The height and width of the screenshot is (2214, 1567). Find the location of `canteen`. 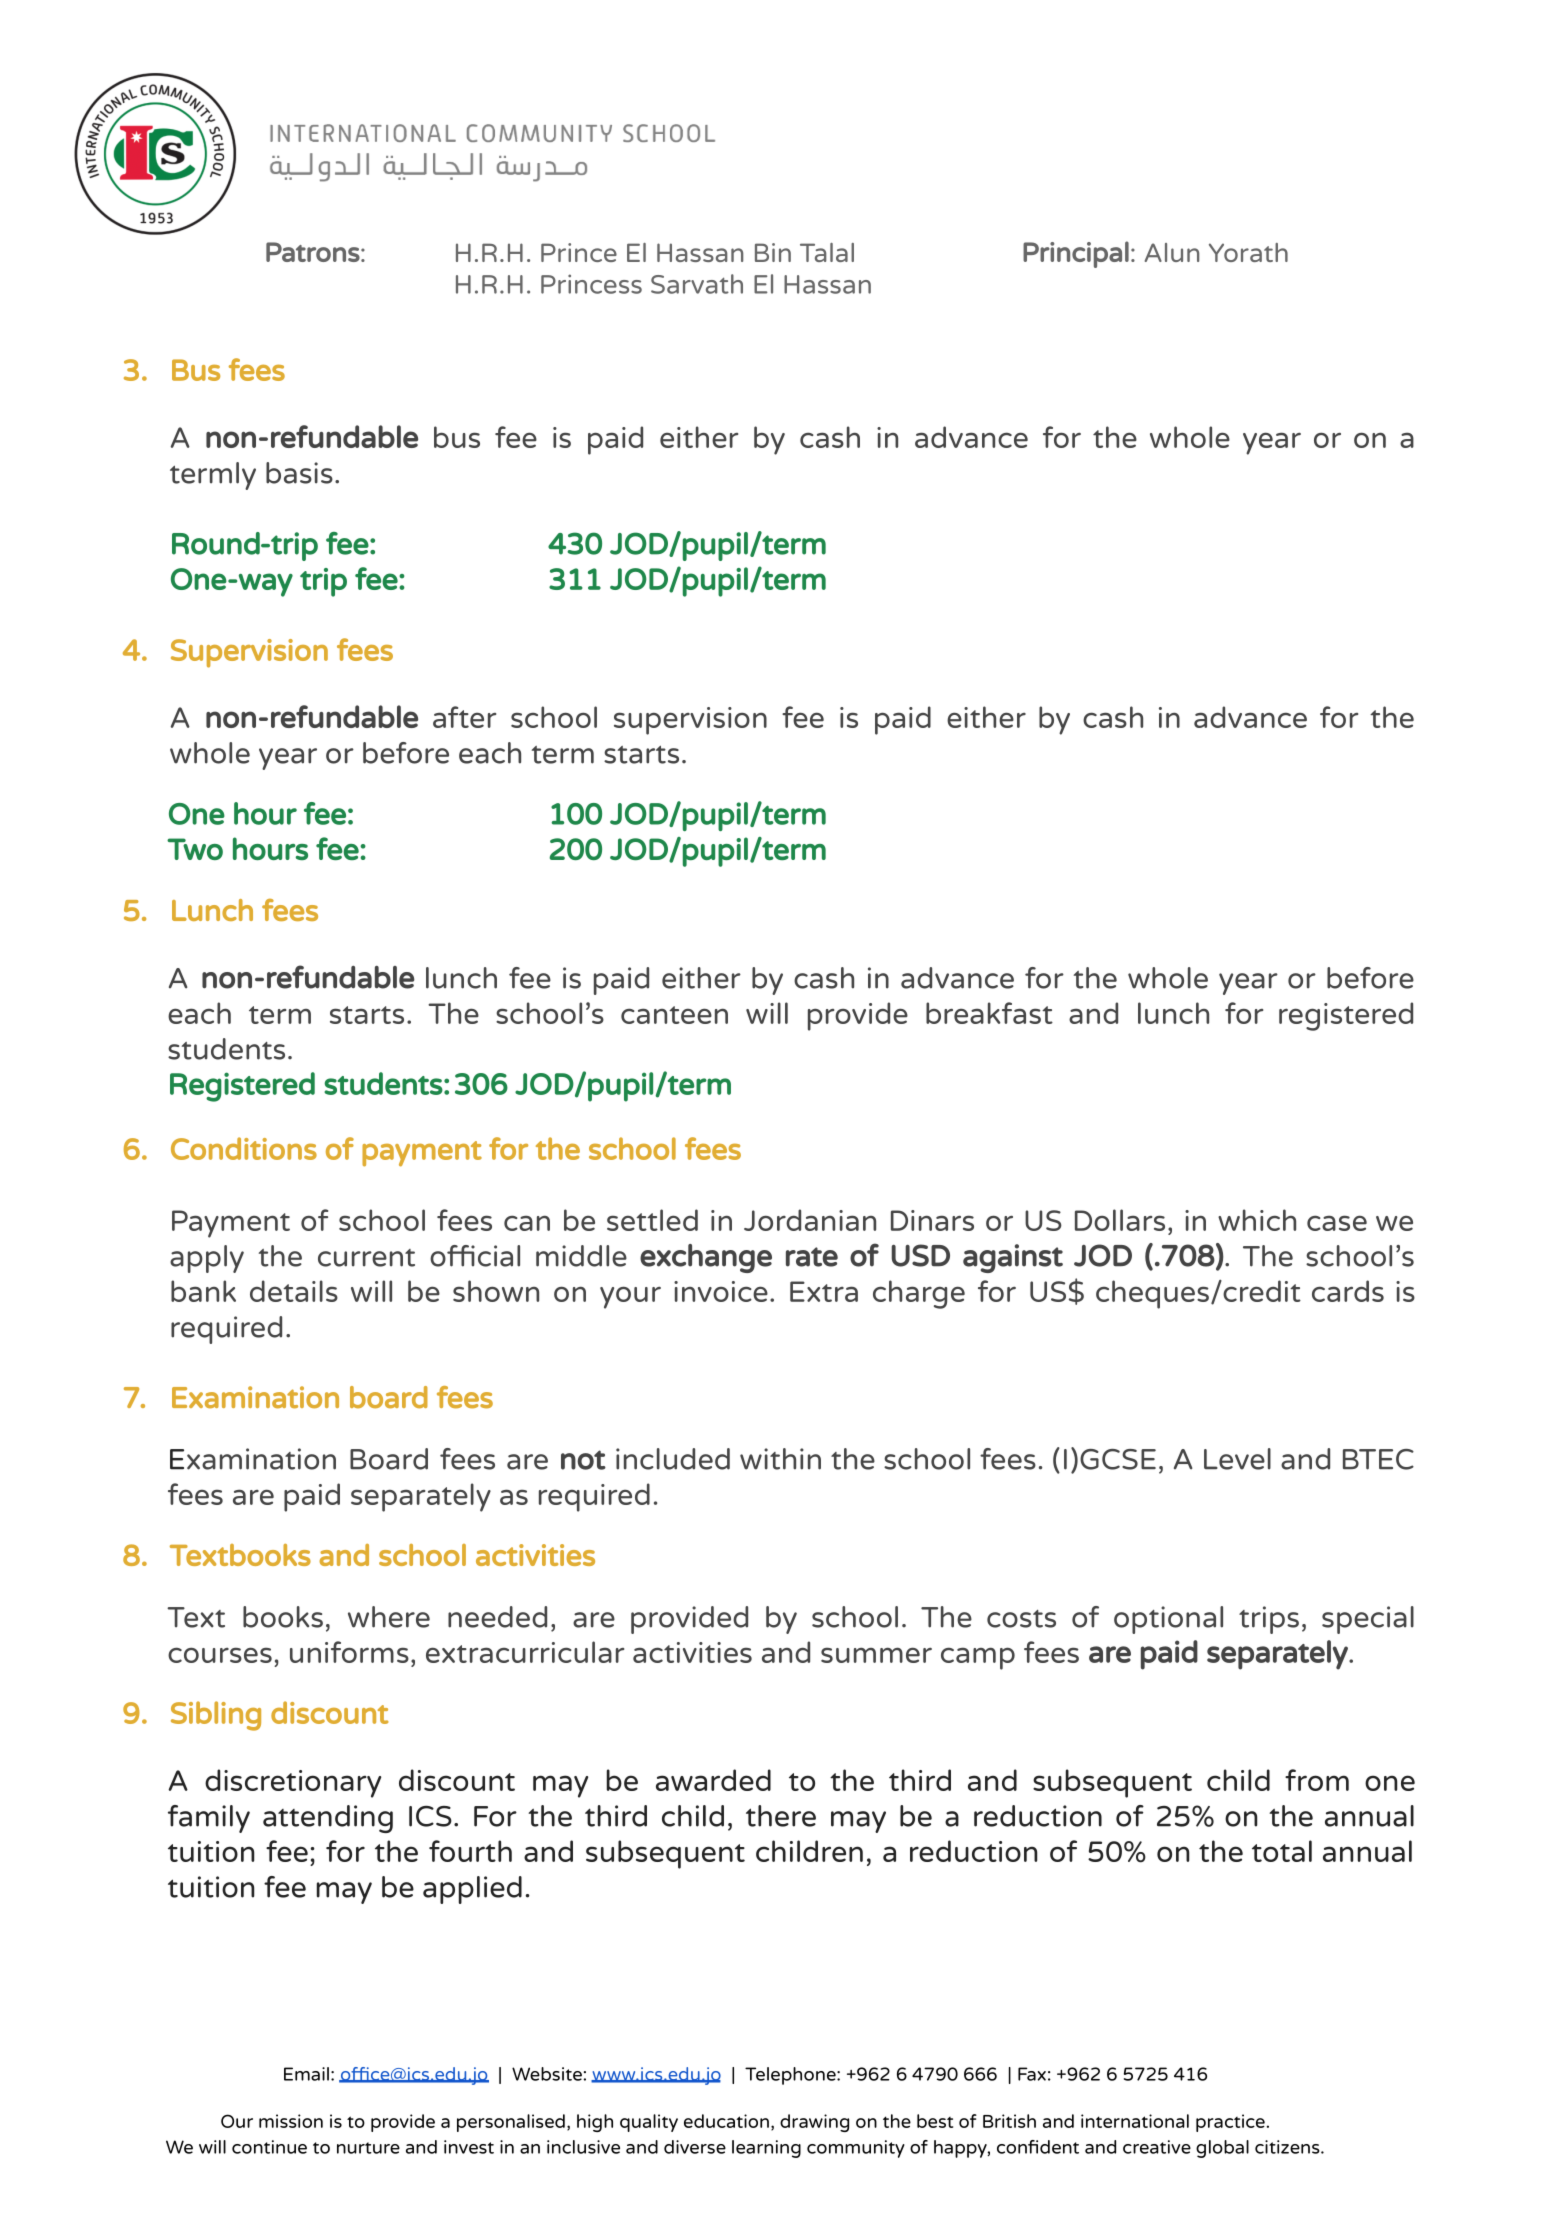

canteen is located at coordinates (674, 1015).
